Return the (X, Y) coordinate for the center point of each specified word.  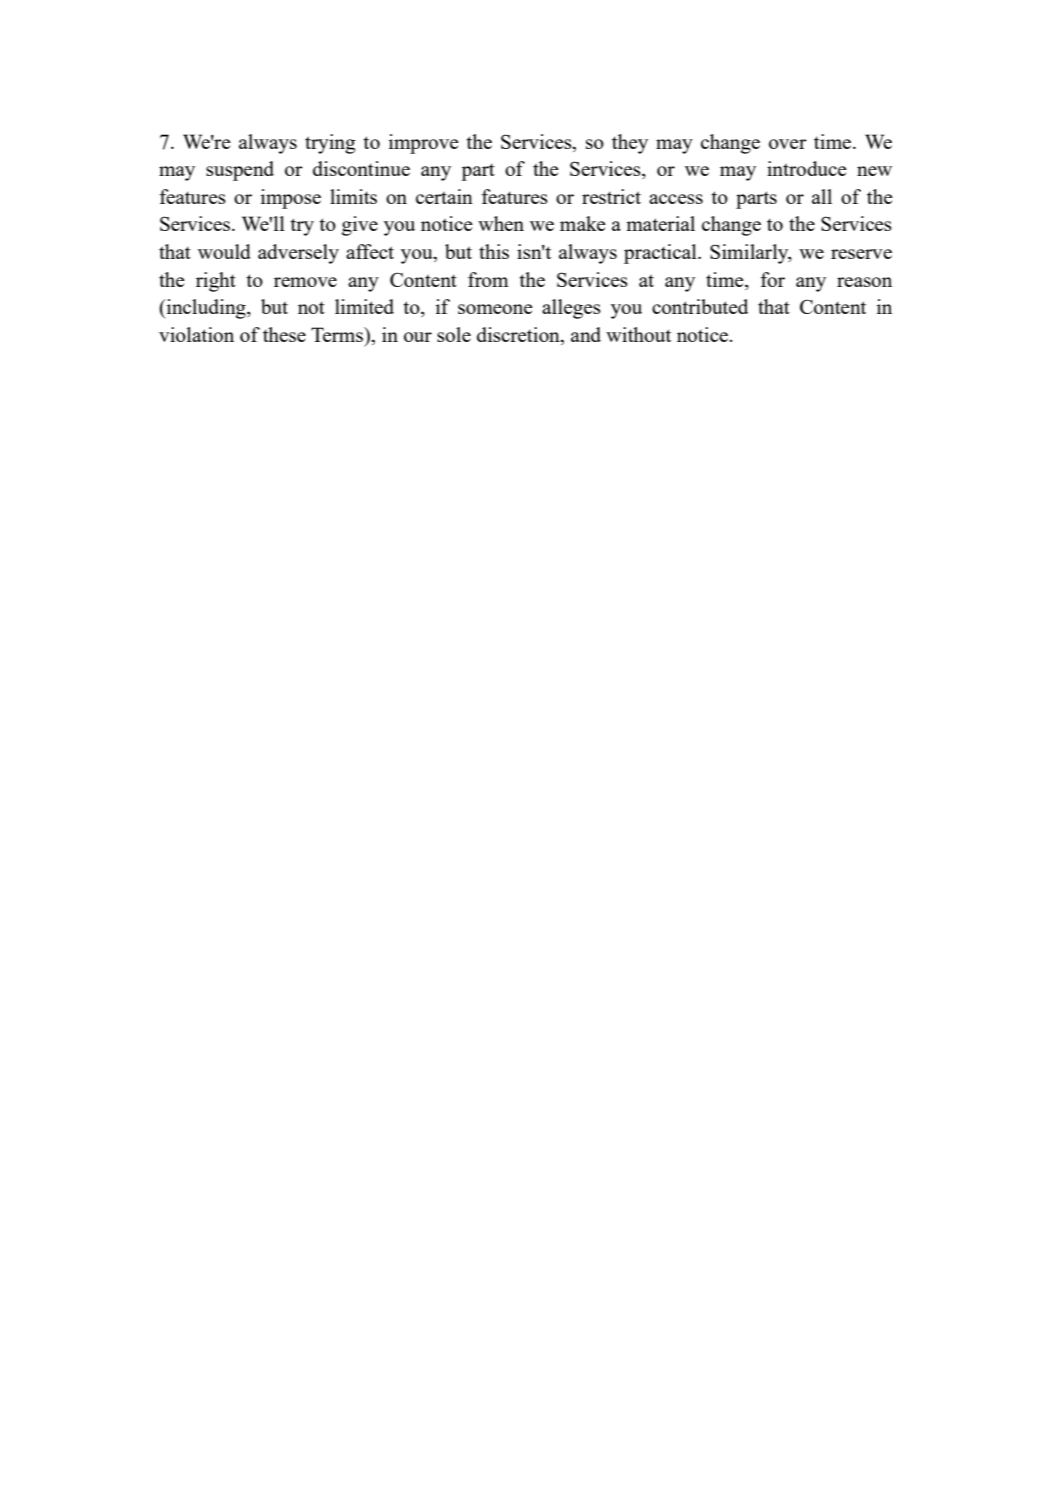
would (224, 251)
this (494, 251)
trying (330, 144)
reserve (861, 254)
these (284, 334)
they (630, 144)
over (788, 144)
